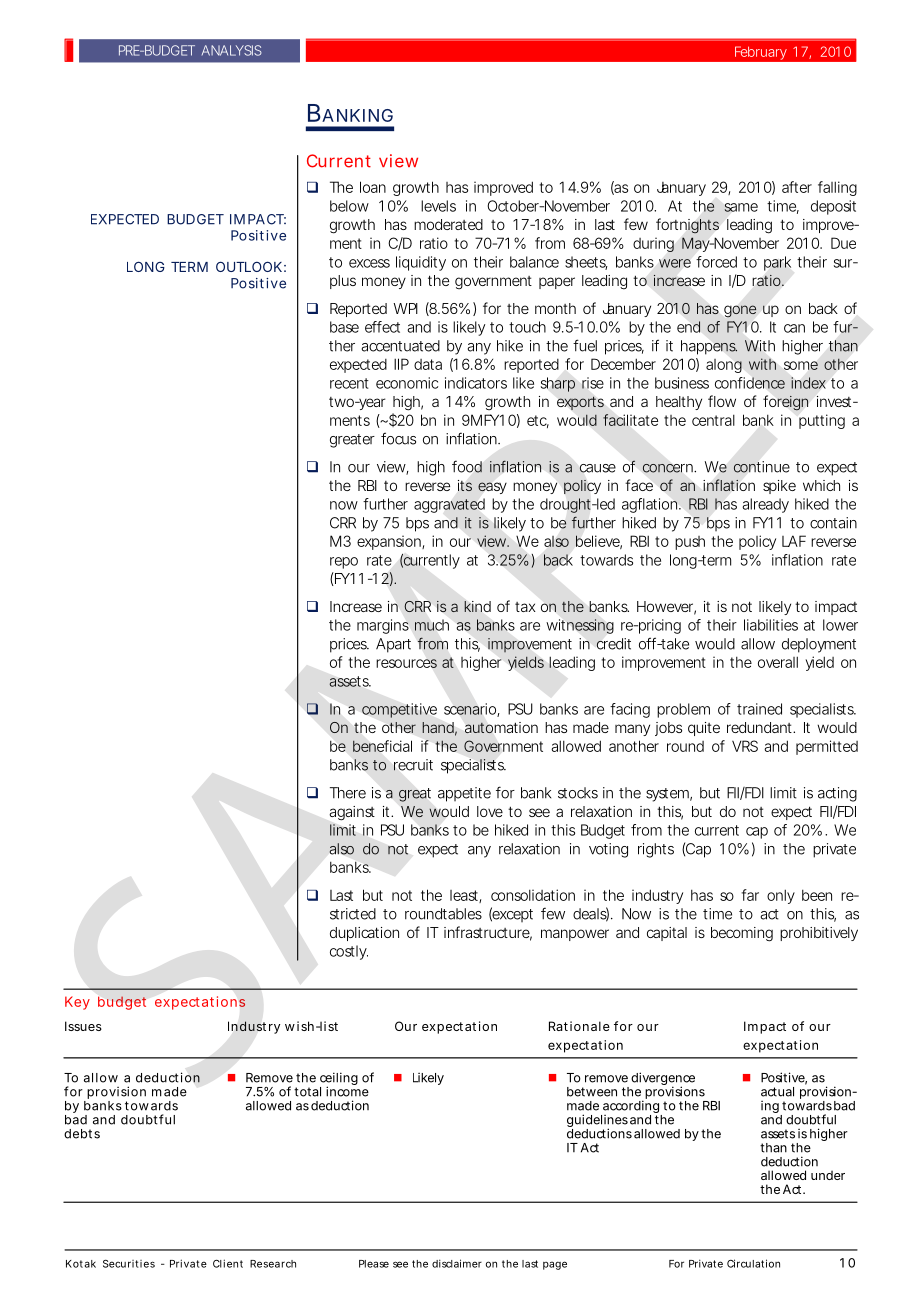  Describe the element at coordinates (373, 187) in the page. I see `loan` at that location.
